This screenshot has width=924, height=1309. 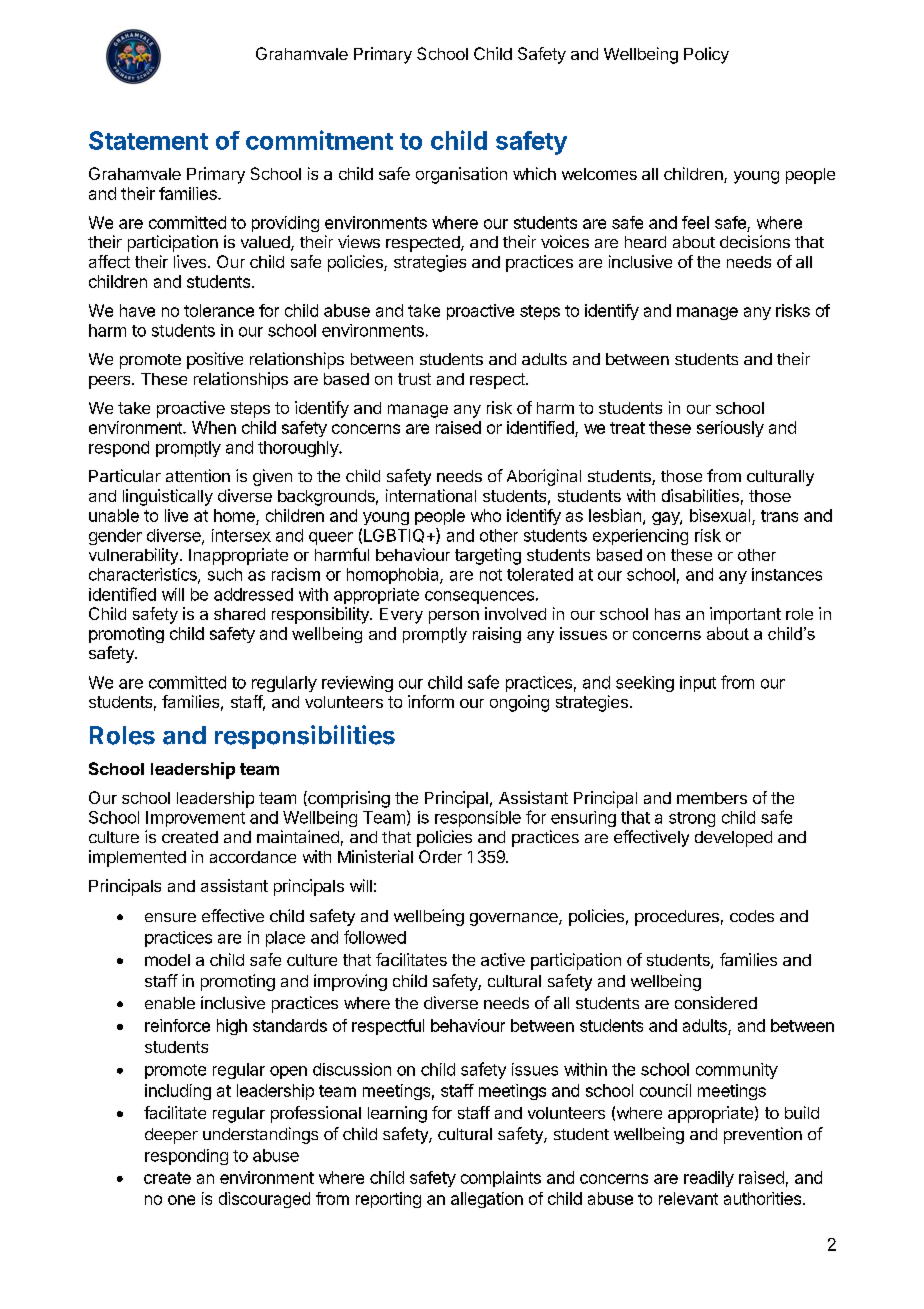 What do you see at coordinates (171, 1136) in the screenshot?
I see `deeper` at bounding box center [171, 1136].
